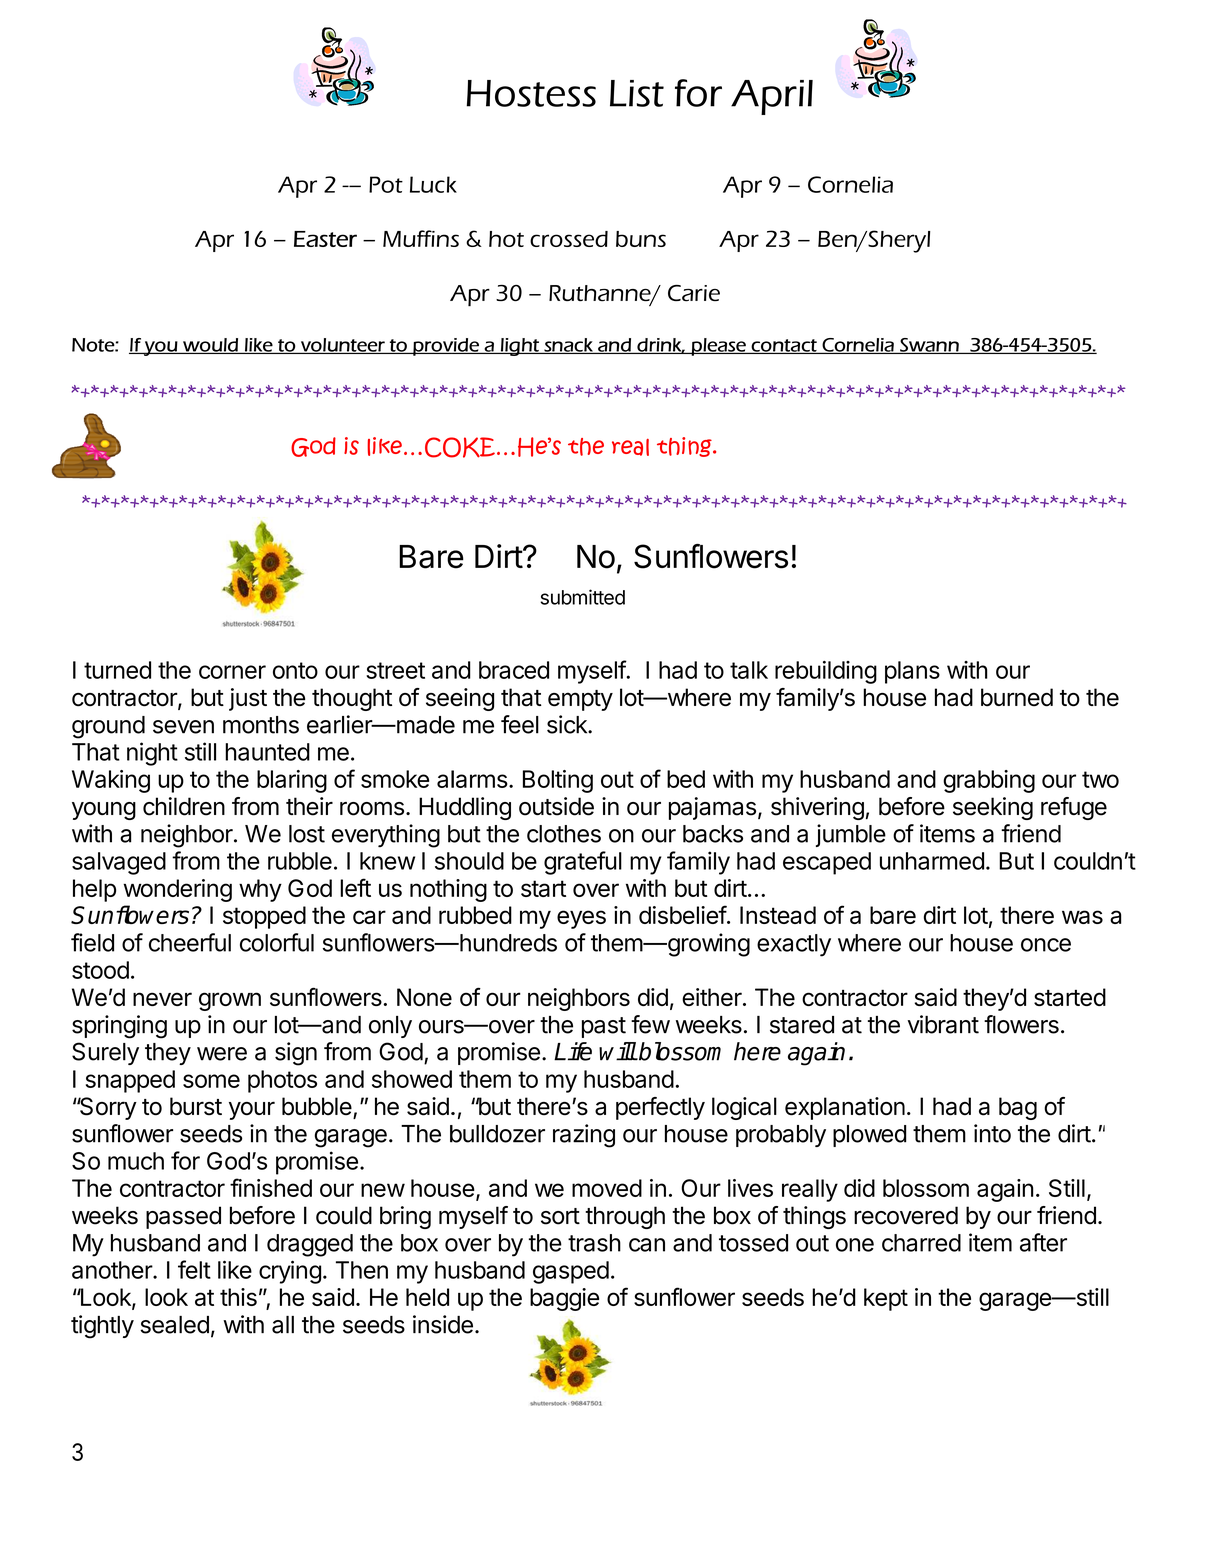 Image resolution: width=1209 pixels, height=1565 pixels. What do you see at coordinates (325, 239) in the screenshot?
I see `Easter` at bounding box center [325, 239].
